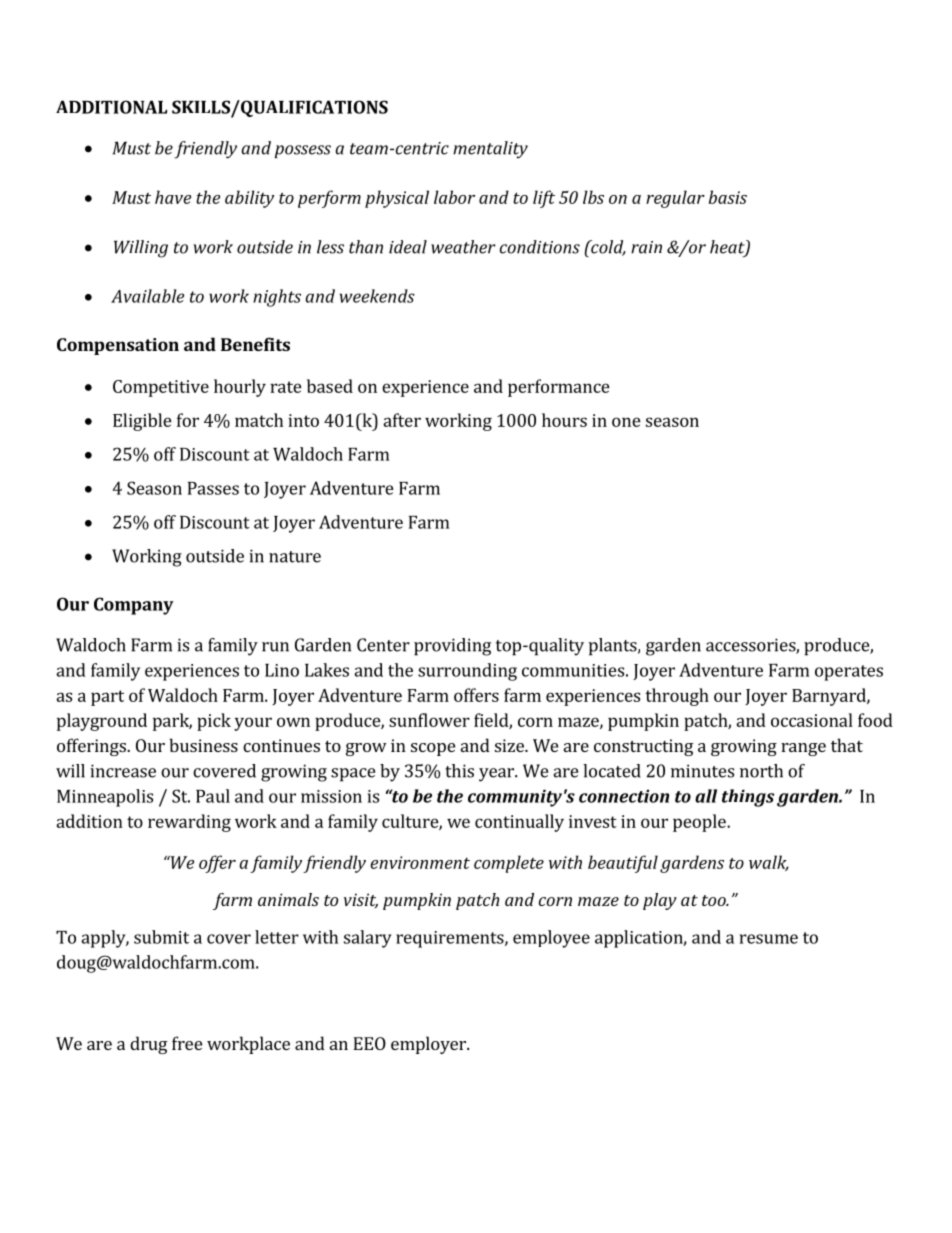 The width and height of the document is (952, 1233). Describe the element at coordinates (452, 647) in the document. I see `providing` at that location.
